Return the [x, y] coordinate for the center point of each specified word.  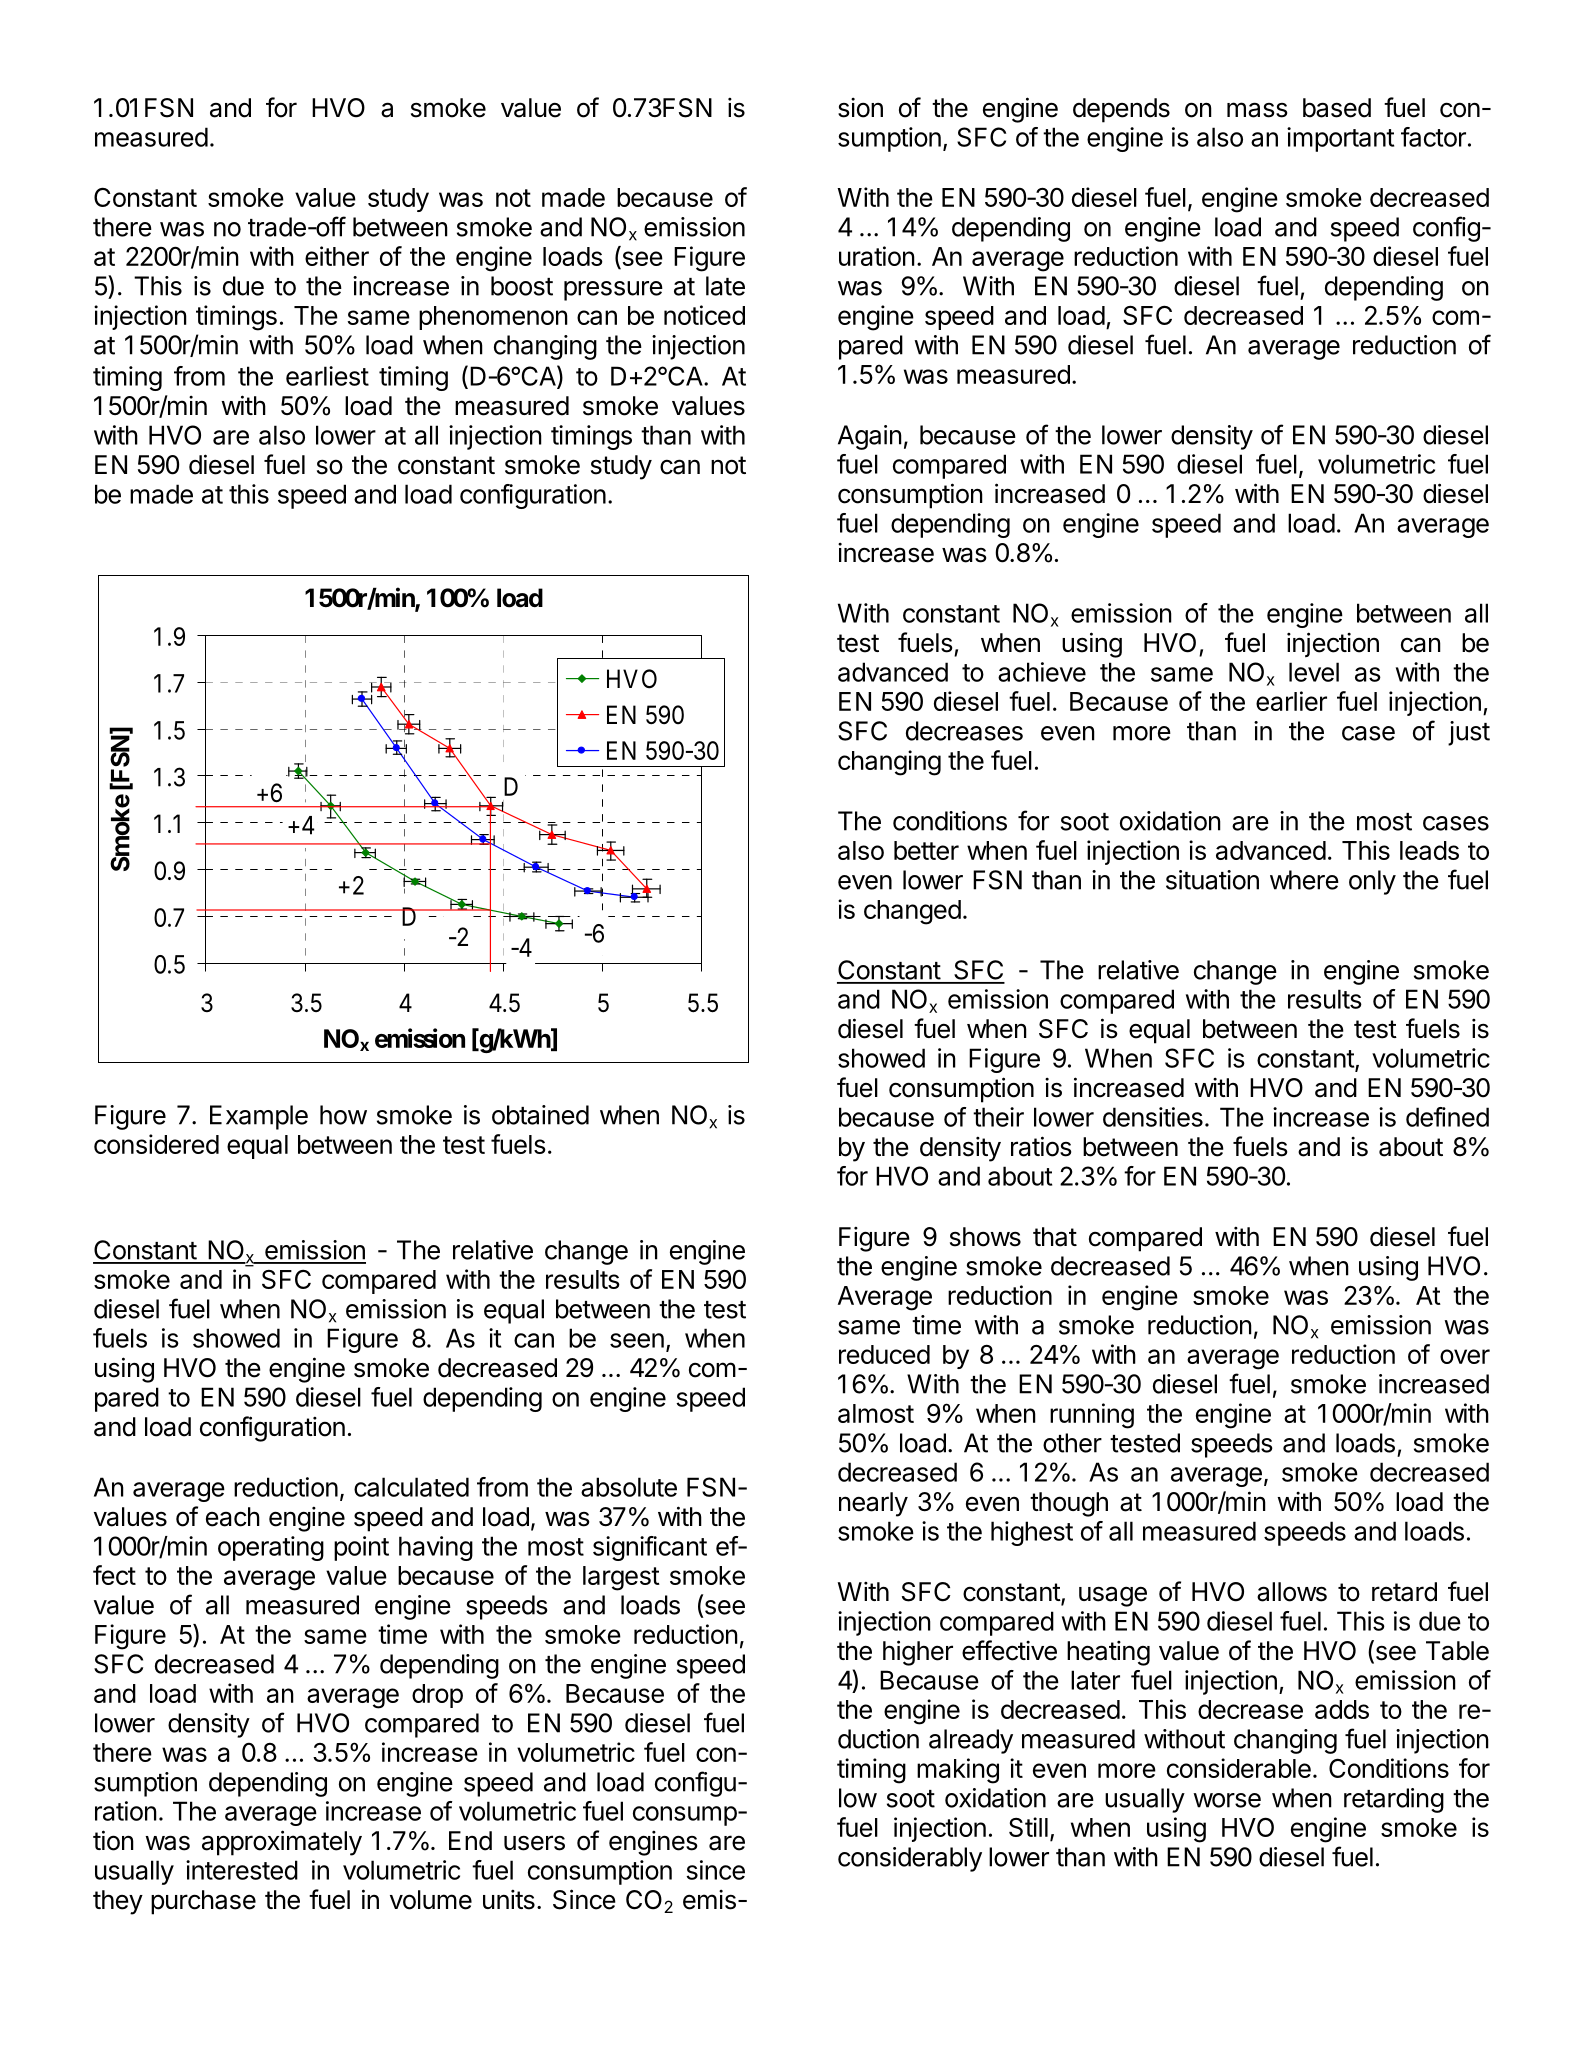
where [1304, 880]
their [998, 1117]
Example [259, 1117]
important [1340, 139]
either [337, 256]
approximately [282, 1843]
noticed [704, 315]
